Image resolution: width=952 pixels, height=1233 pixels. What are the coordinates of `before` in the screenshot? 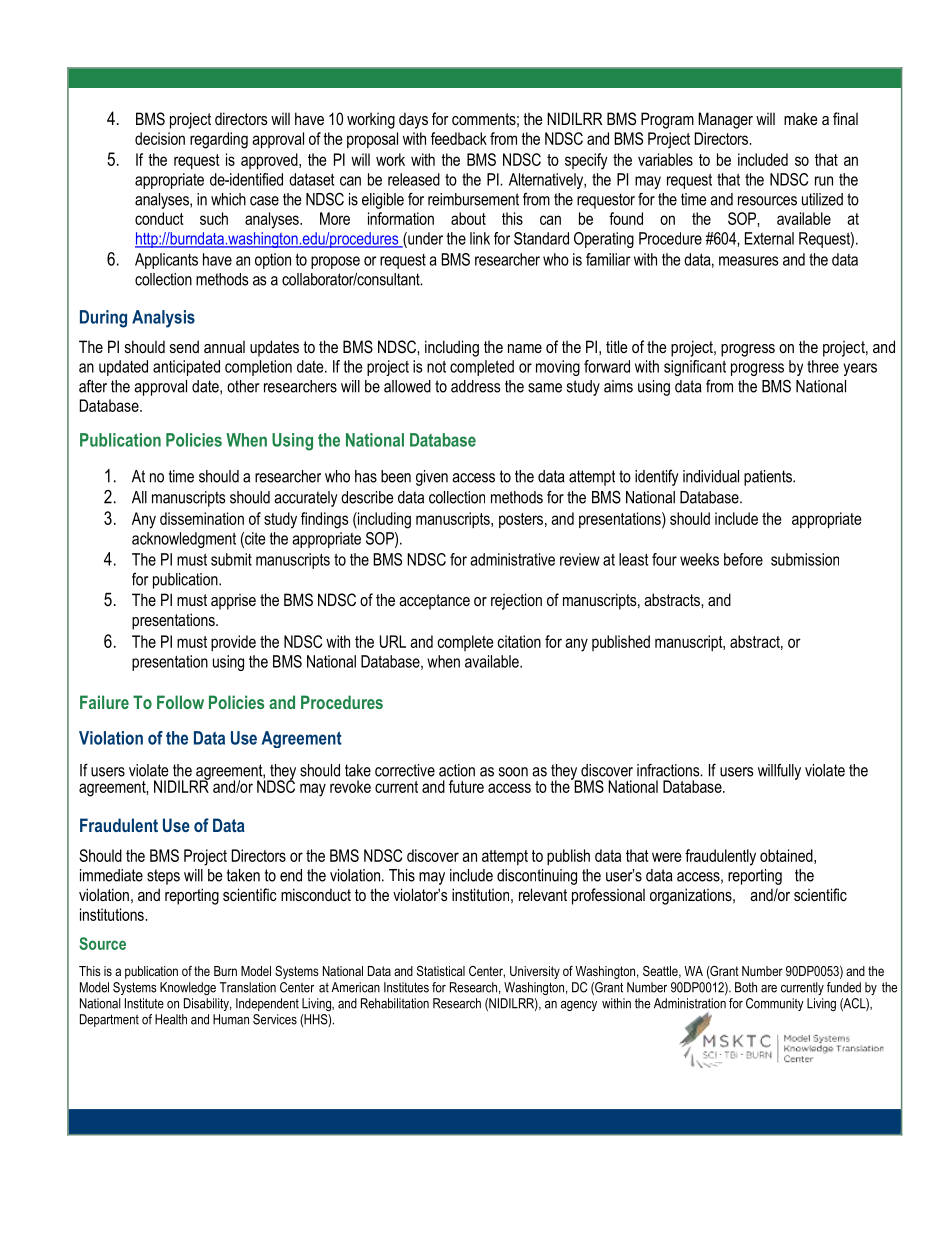 It's located at (743, 559).
